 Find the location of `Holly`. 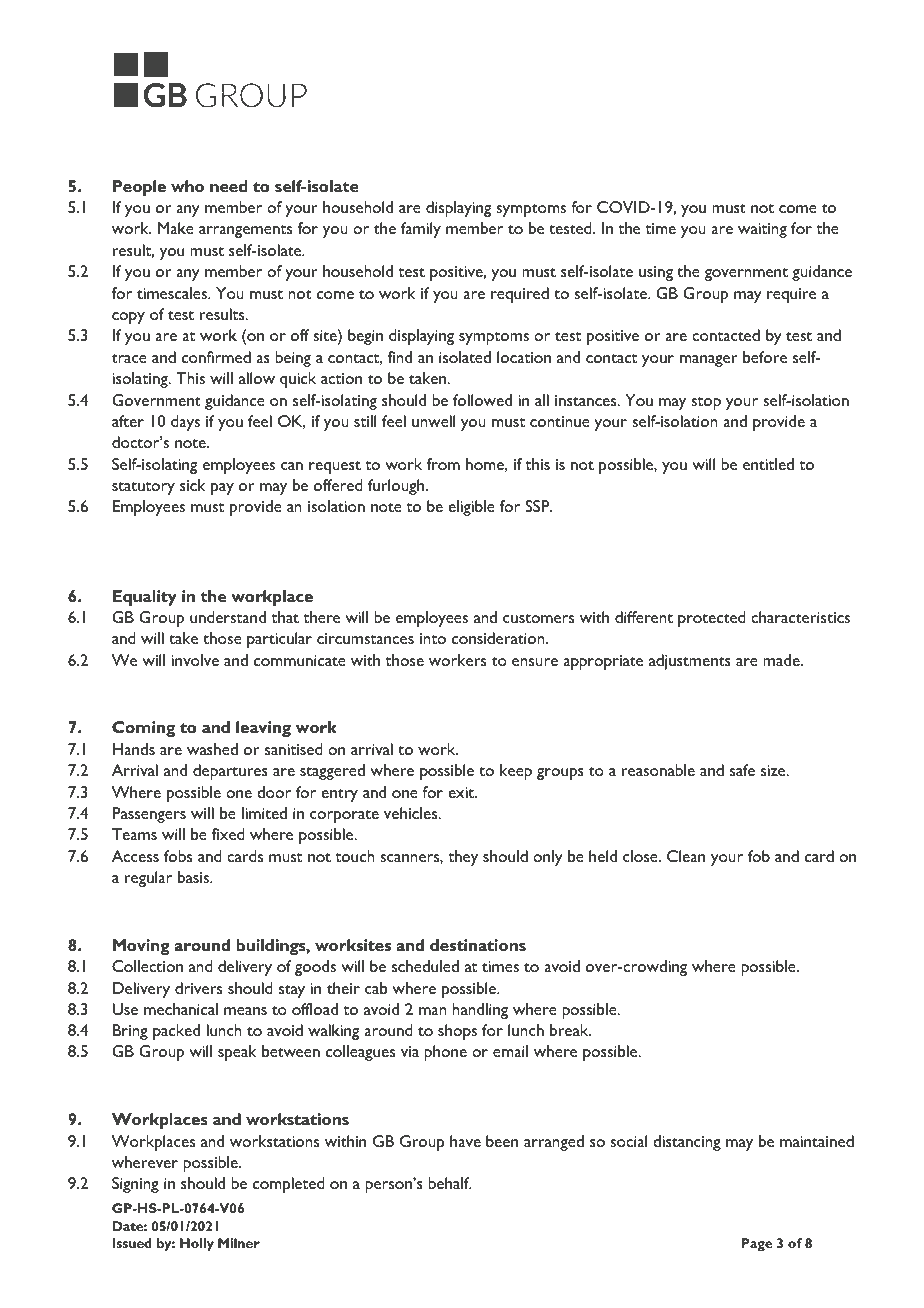

Holly is located at coordinates (197, 1244).
